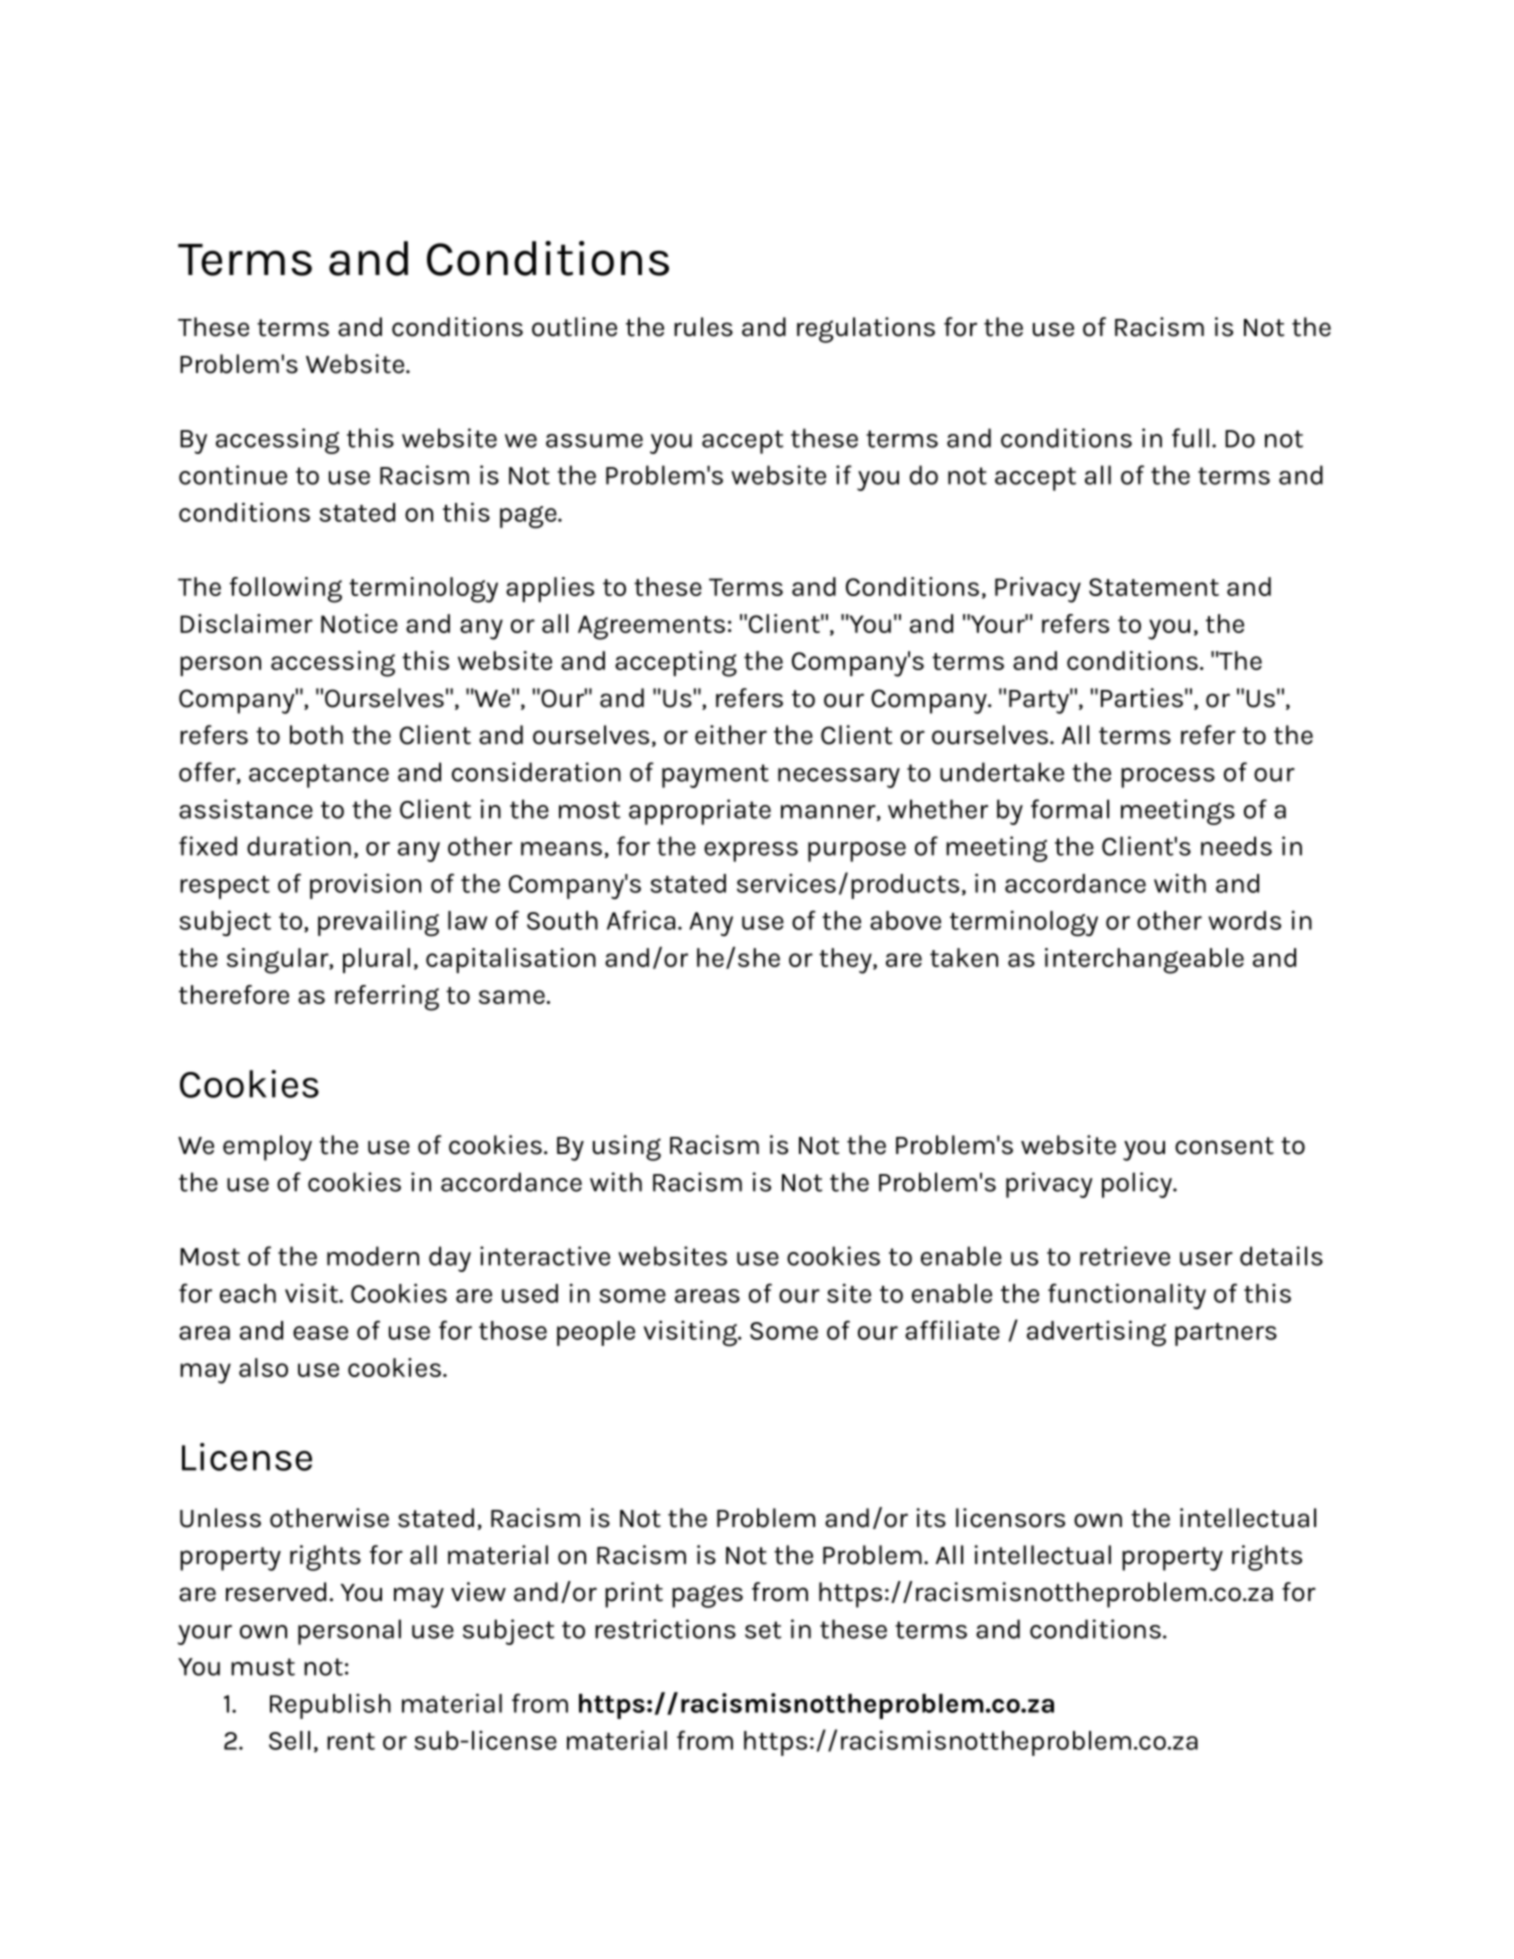  What do you see at coordinates (330, 1706) in the screenshot?
I see `Republish` at bounding box center [330, 1706].
